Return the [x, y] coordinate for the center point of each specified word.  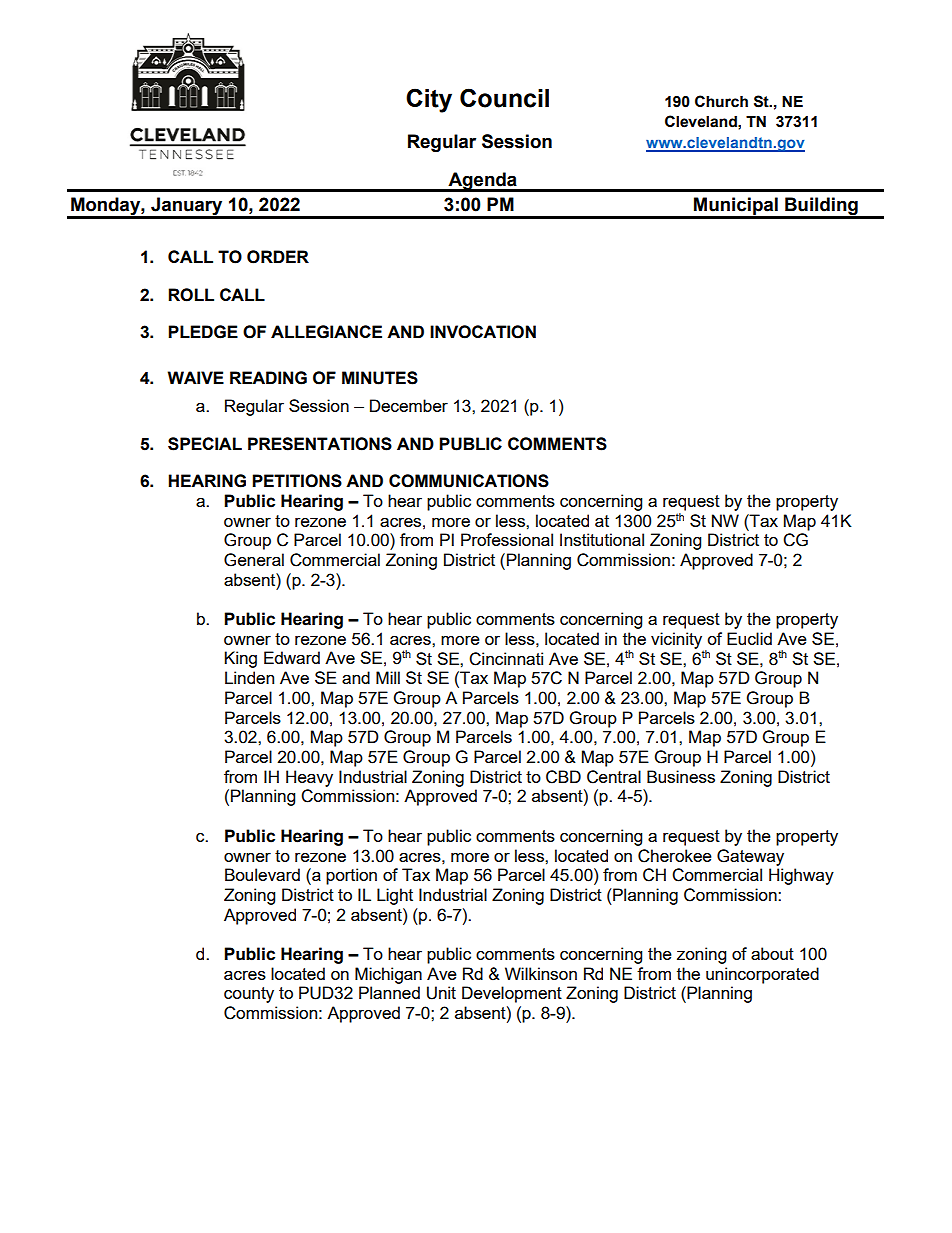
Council [504, 98]
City [429, 100]
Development [512, 994]
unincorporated [762, 975]
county [249, 995]
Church [721, 101]
